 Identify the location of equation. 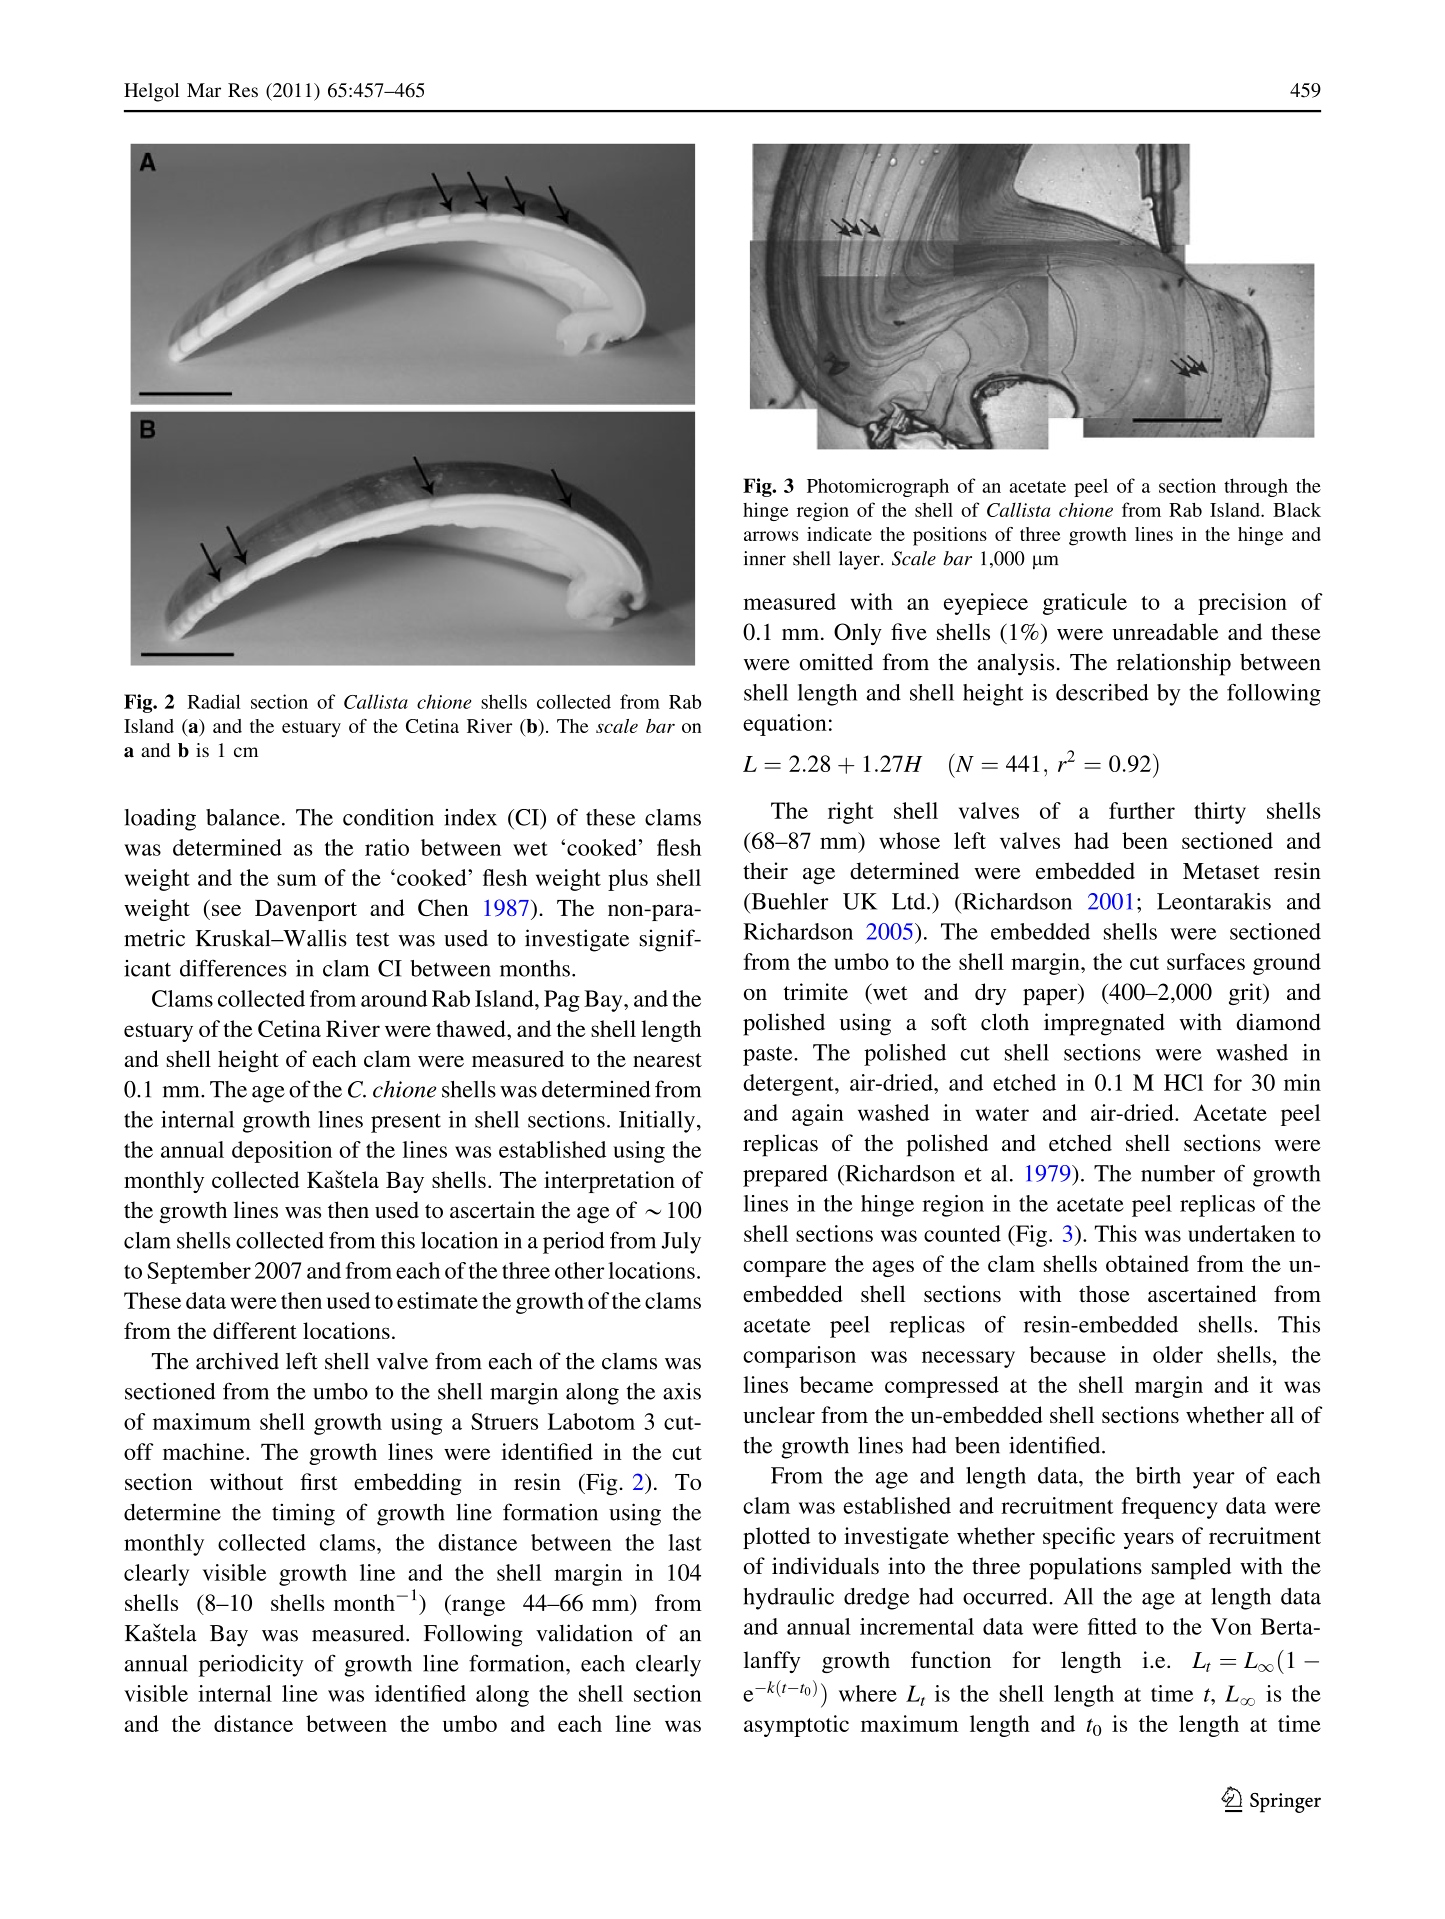
(785, 725).
